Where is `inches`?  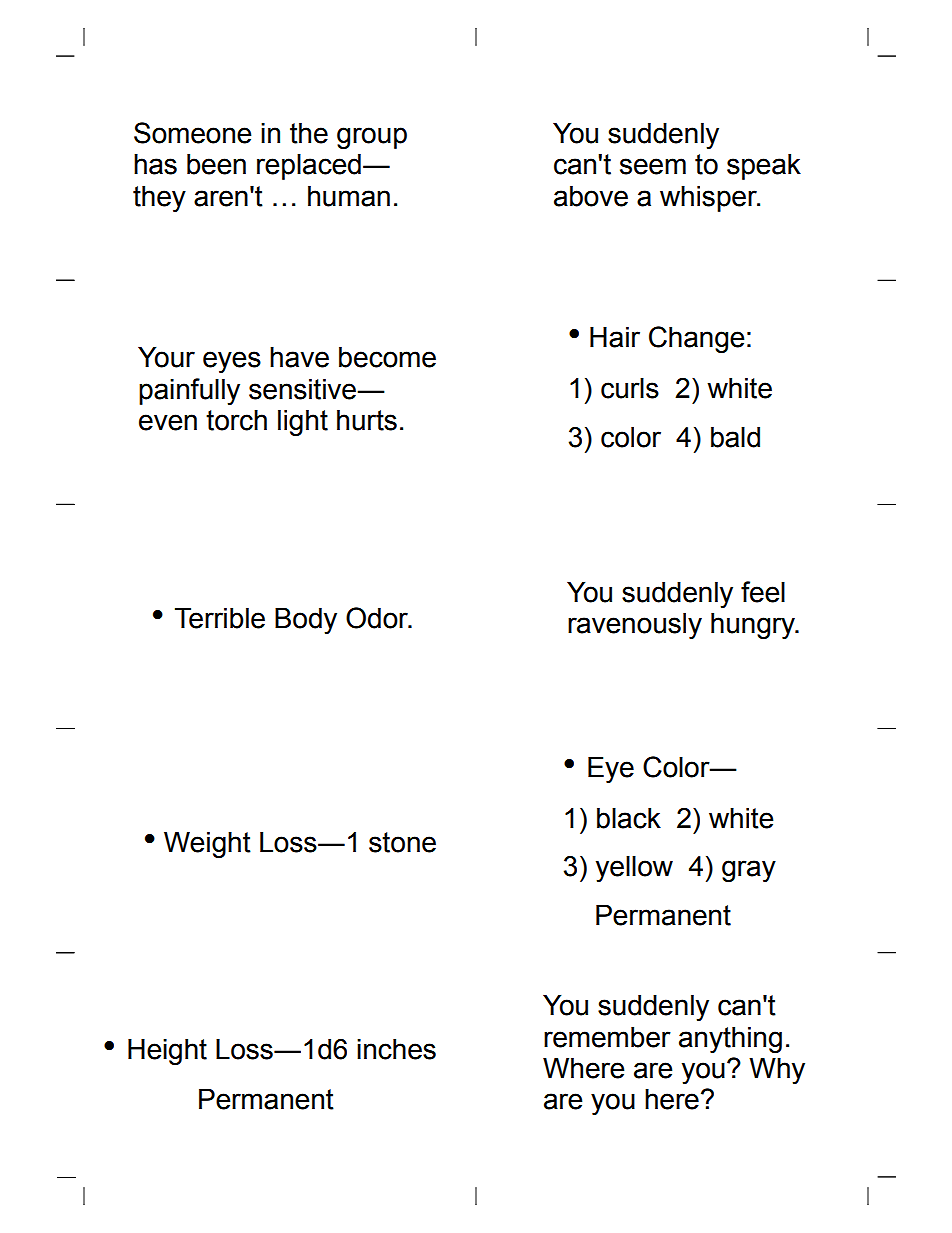 inches is located at coordinates (396, 1049).
